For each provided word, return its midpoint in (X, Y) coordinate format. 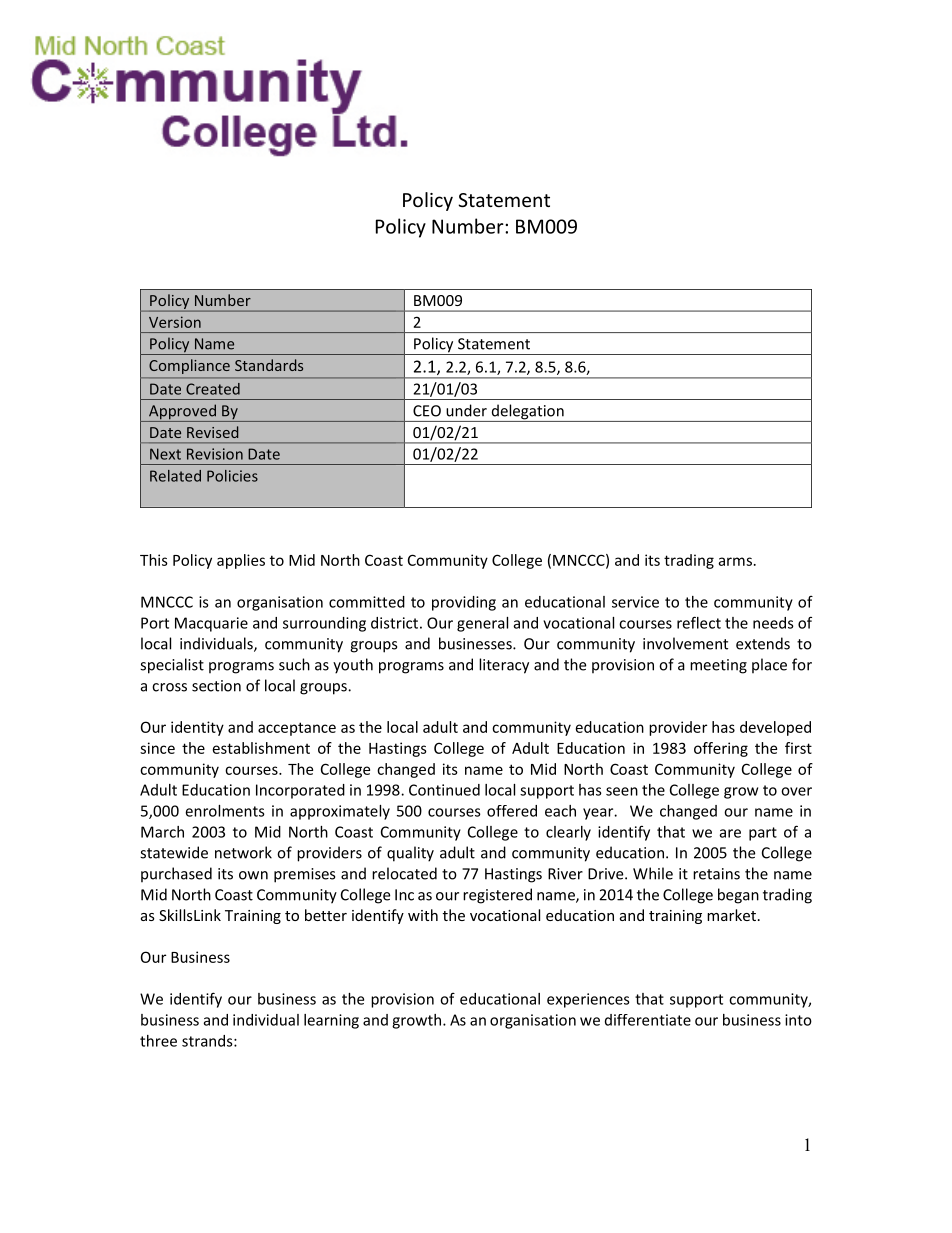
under (466, 410)
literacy (504, 666)
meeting (718, 666)
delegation (527, 413)
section (216, 686)
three (158, 1041)
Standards (269, 365)
